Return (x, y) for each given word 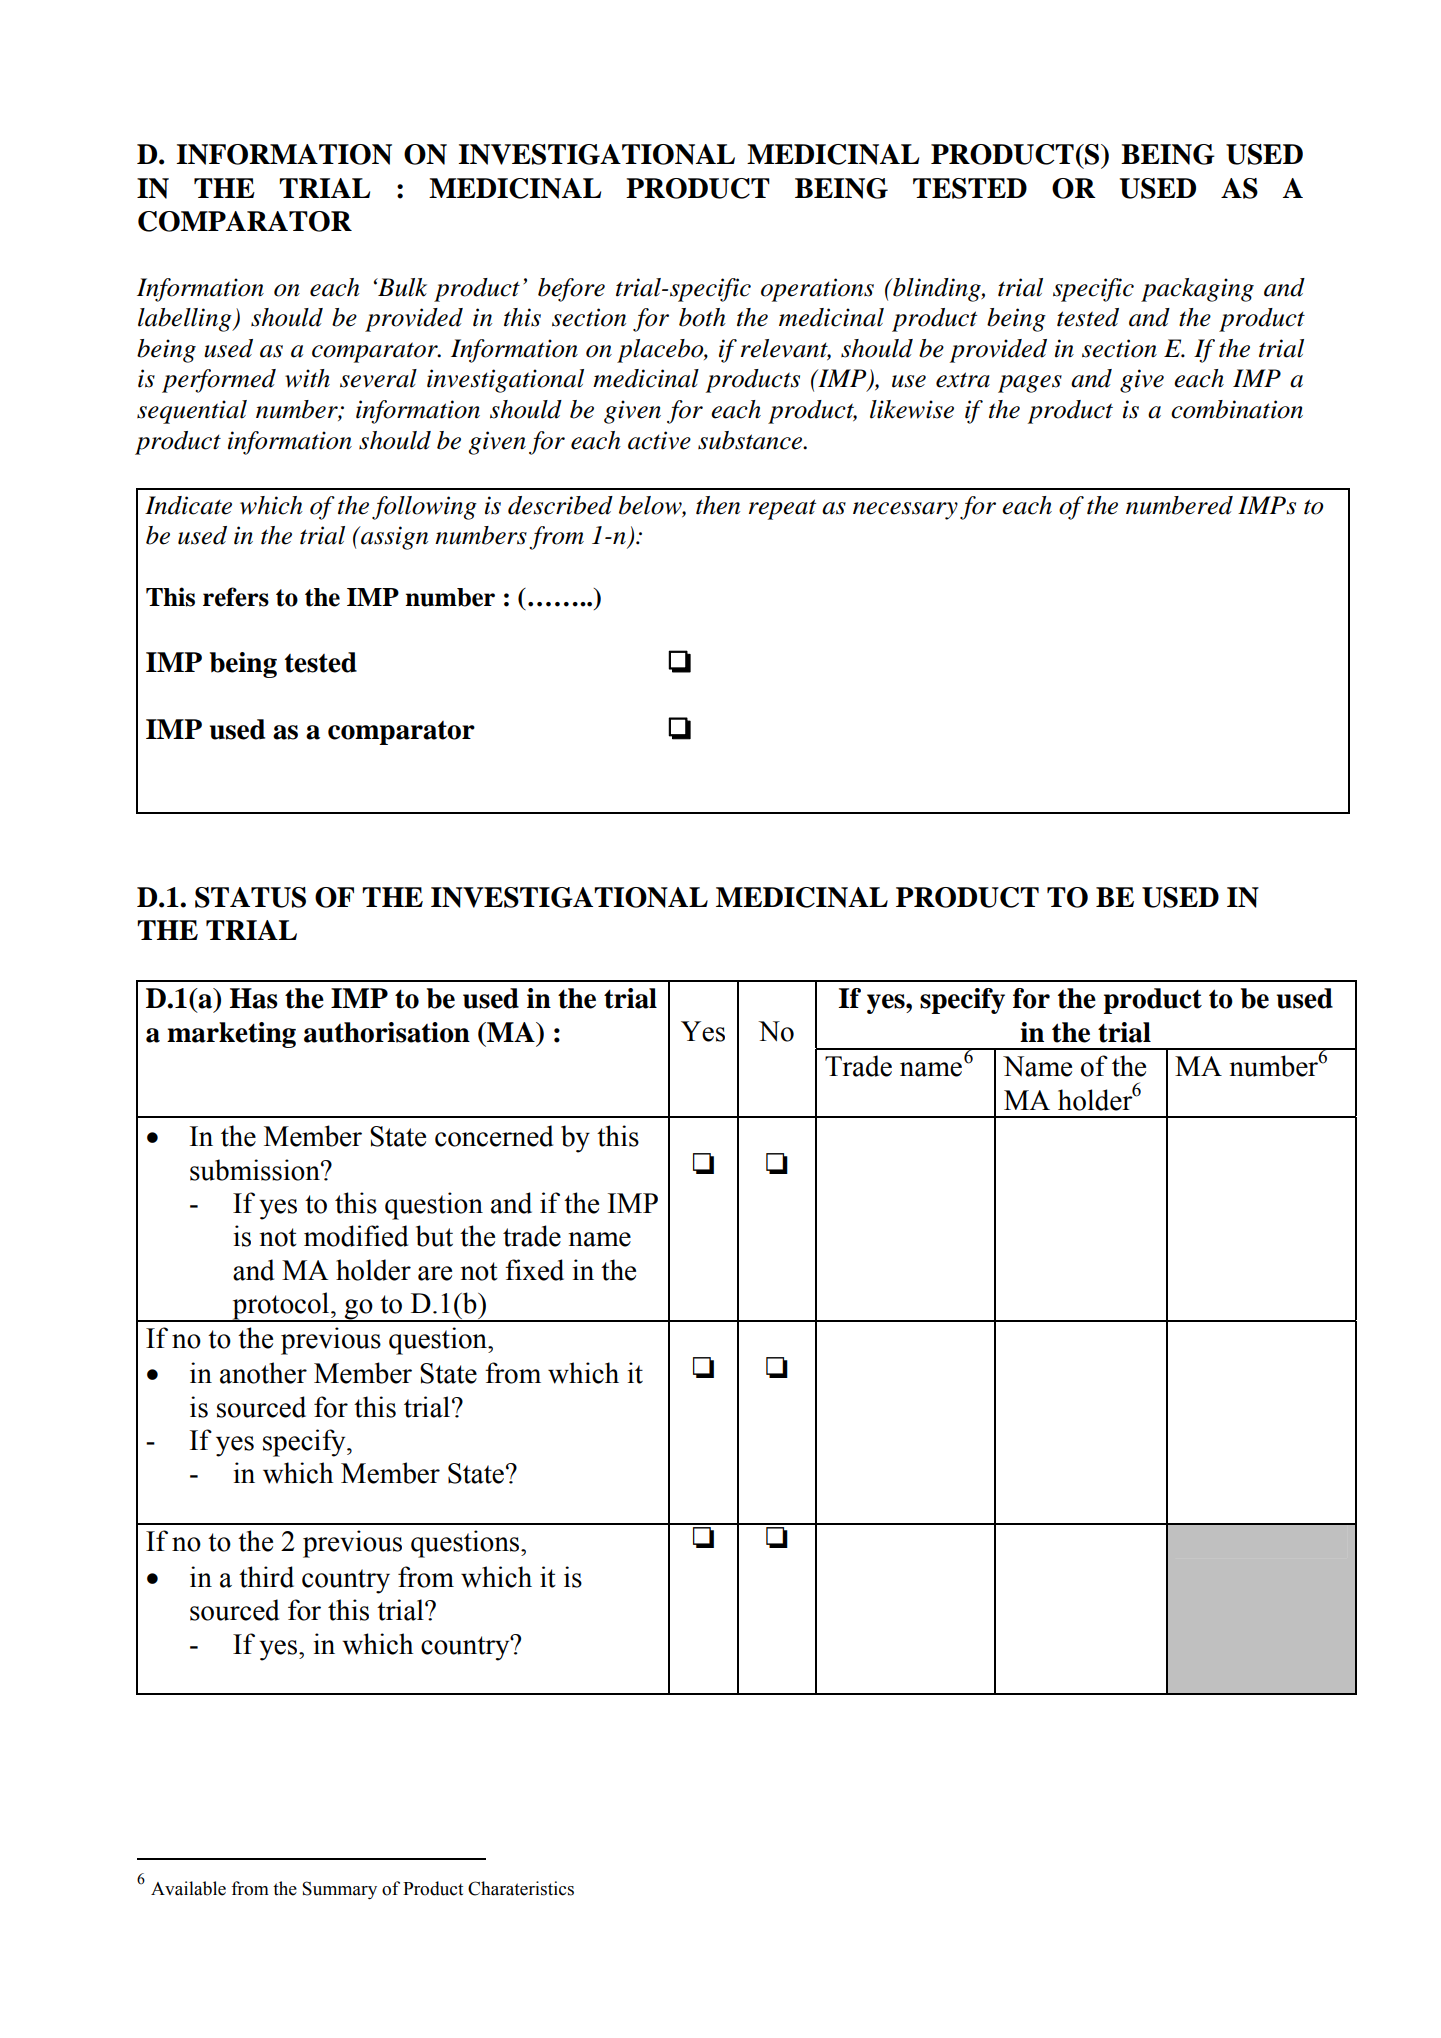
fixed (534, 1270)
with (307, 378)
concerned (494, 1136)
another (263, 1373)
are (435, 1273)
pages (1030, 384)
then (718, 505)
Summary (339, 1890)
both (702, 317)
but (434, 1236)
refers (236, 597)
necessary (905, 511)
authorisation (387, 1032)
